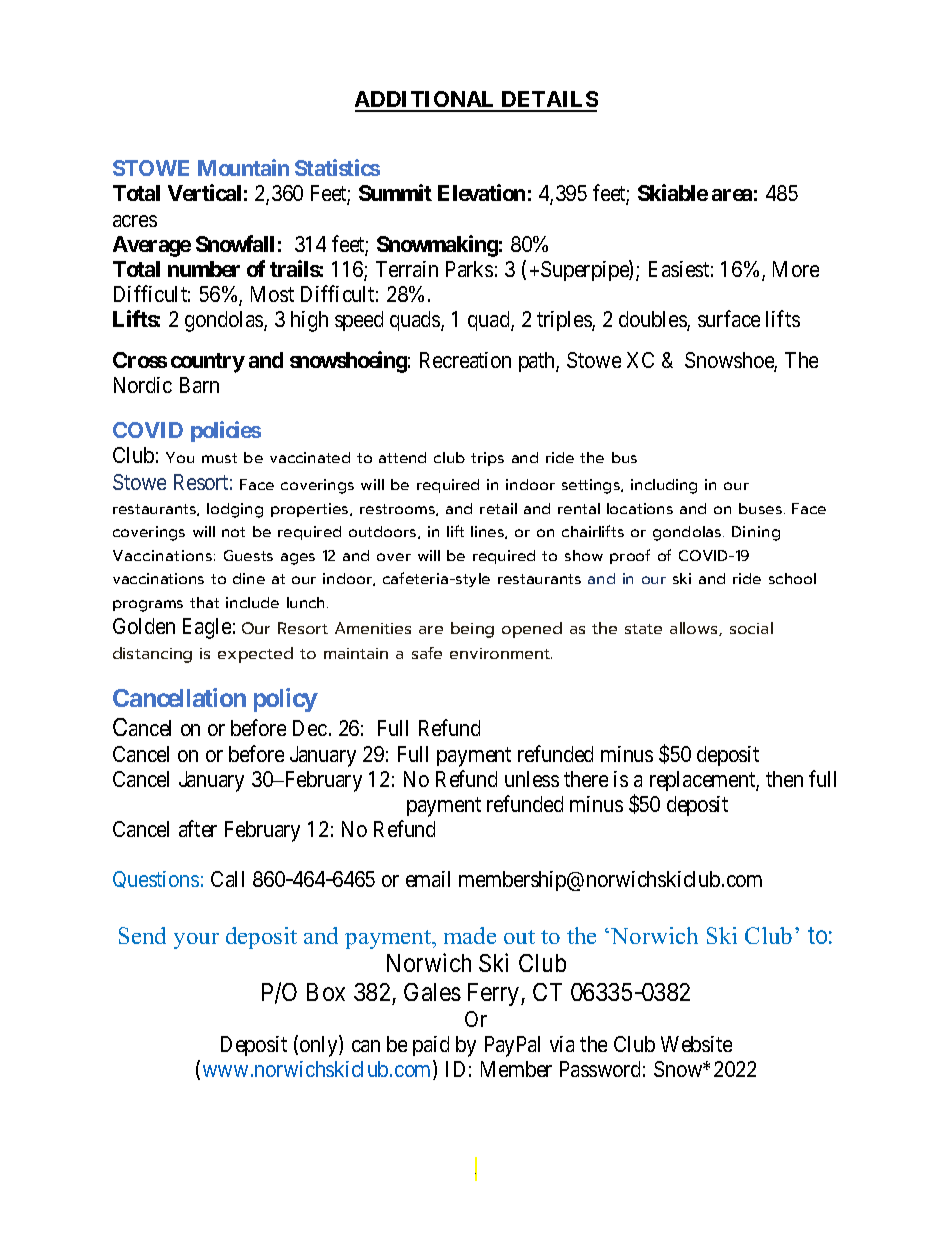  Describe the element at coordinates (204, 192) in the page. I see `Vertical` at that location.
